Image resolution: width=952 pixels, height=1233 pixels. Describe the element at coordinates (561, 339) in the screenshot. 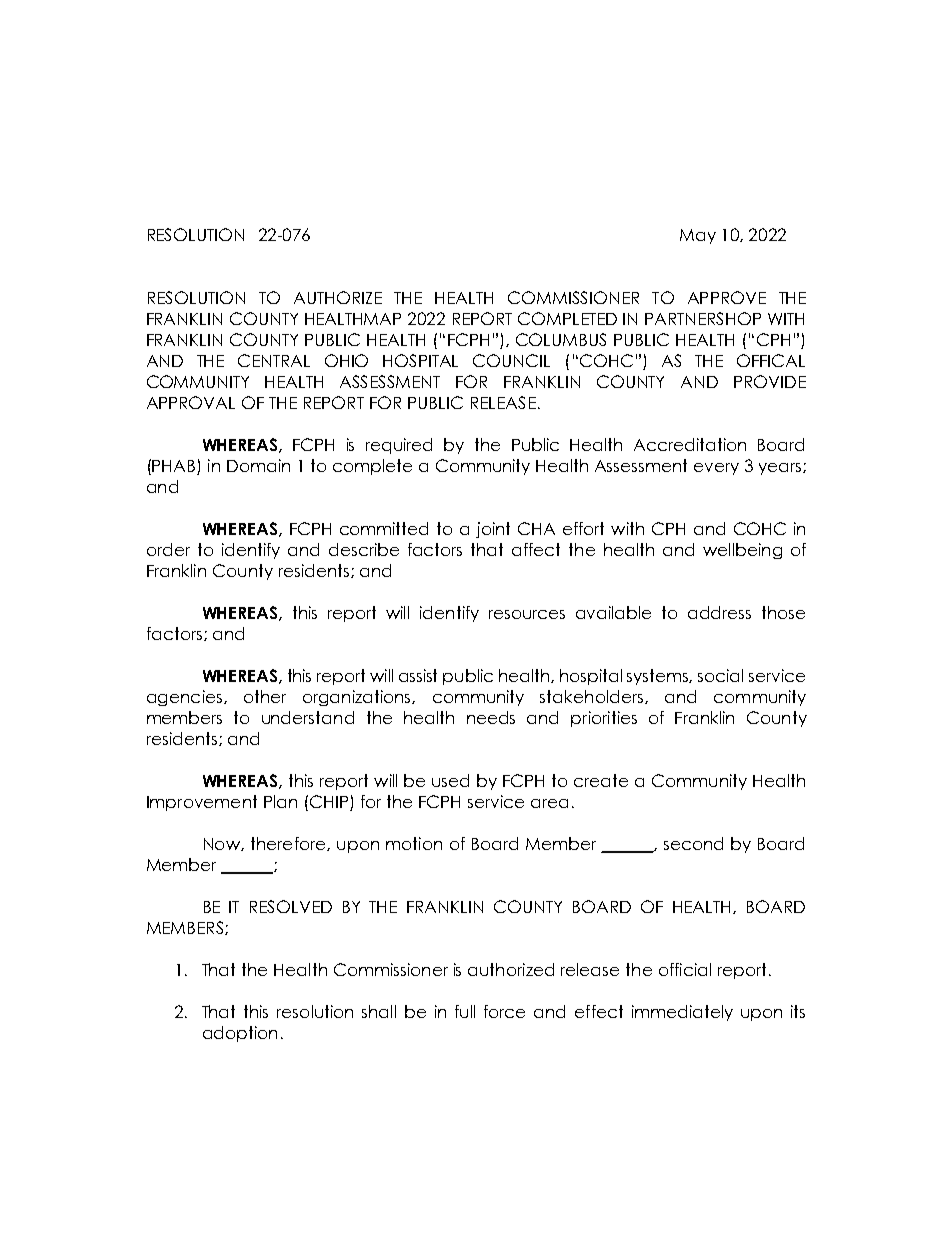

I see `COLUMBUS` at that location.
